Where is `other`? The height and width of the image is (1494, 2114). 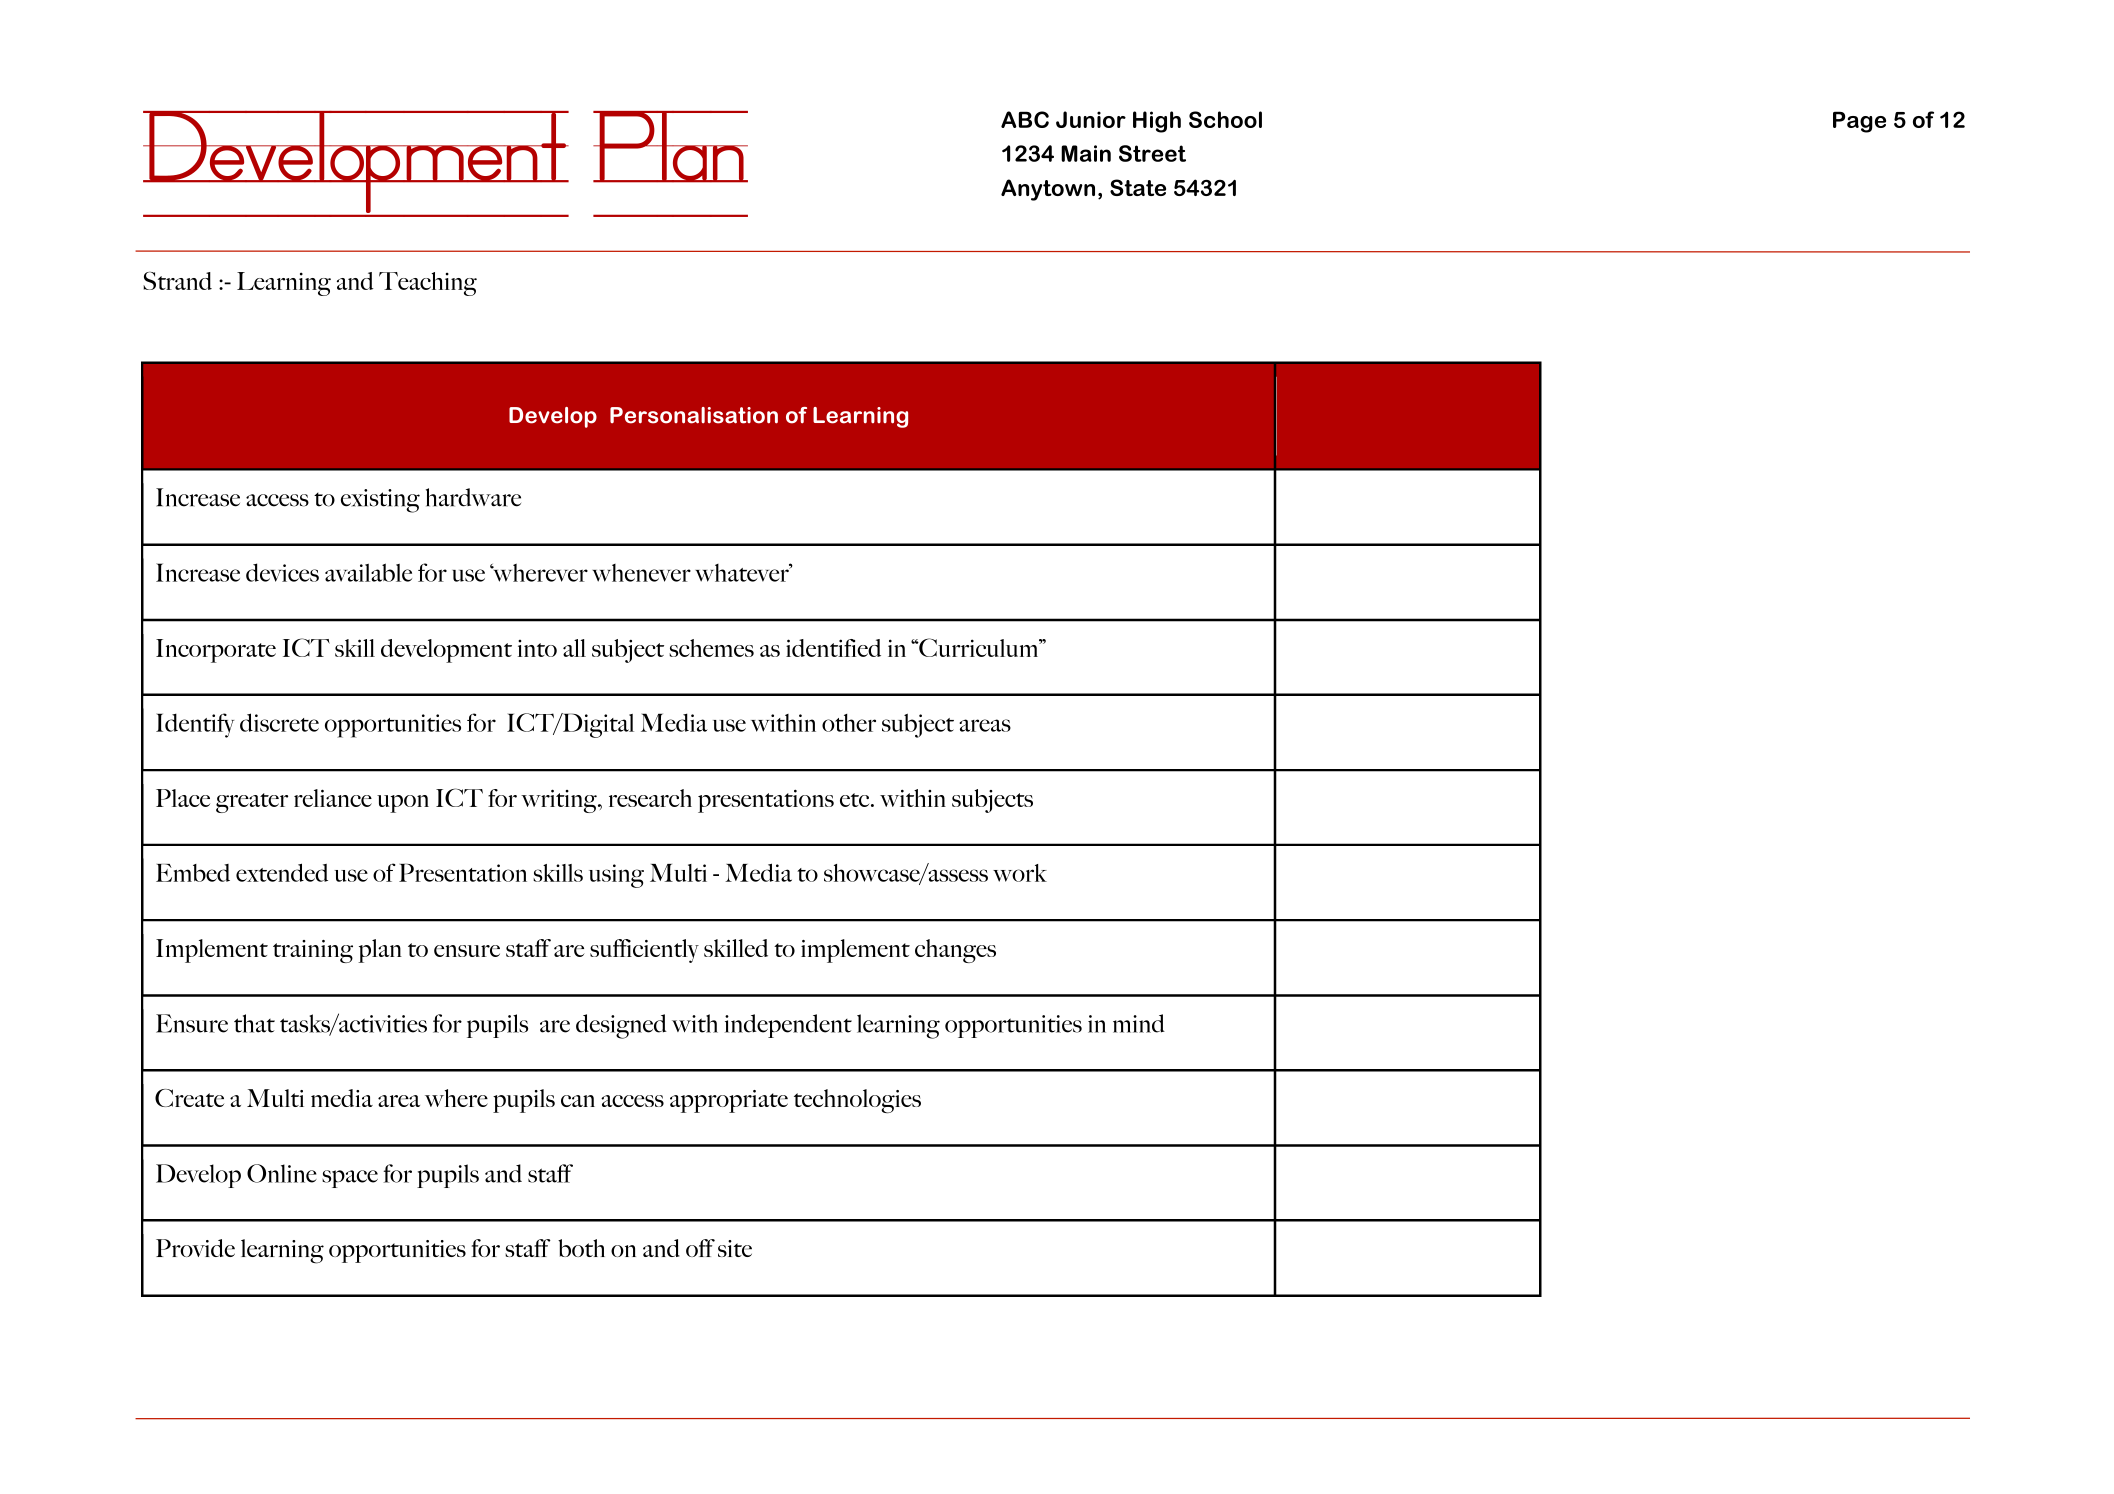 other is located at coordinates (849, 723).
